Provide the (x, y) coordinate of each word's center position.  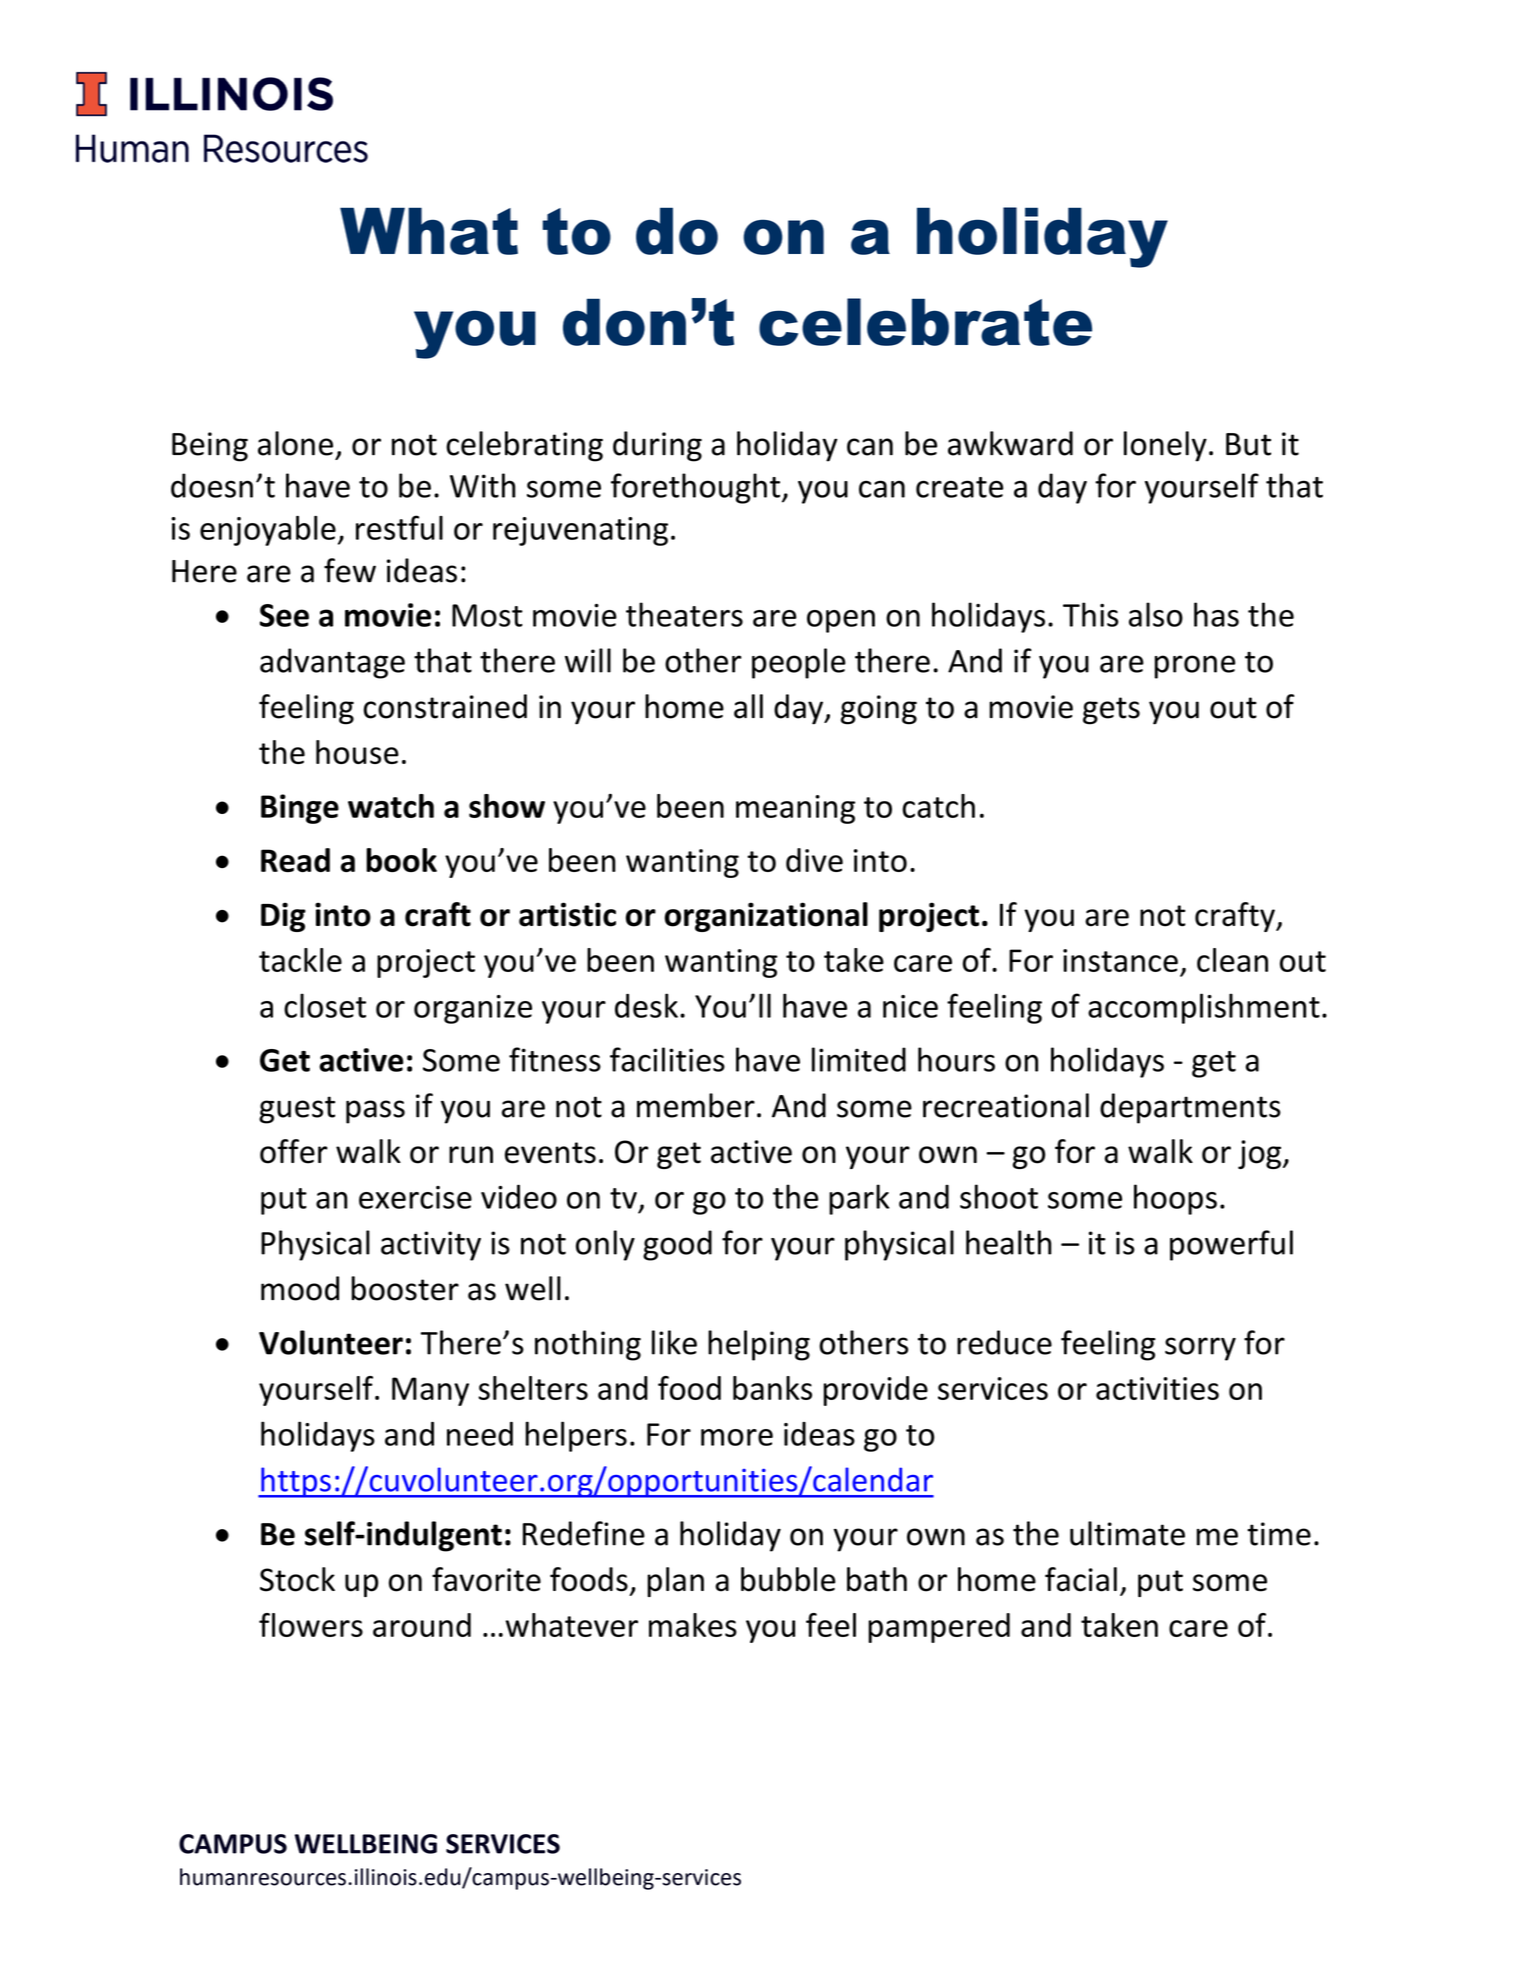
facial (1081, 1579)
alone (295, 443)
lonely (1165, 446)
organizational (766, 917)
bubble (788, 1579)
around (422, 1625)
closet (325, 1005)
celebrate (925, 322)
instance (1120, 960)
